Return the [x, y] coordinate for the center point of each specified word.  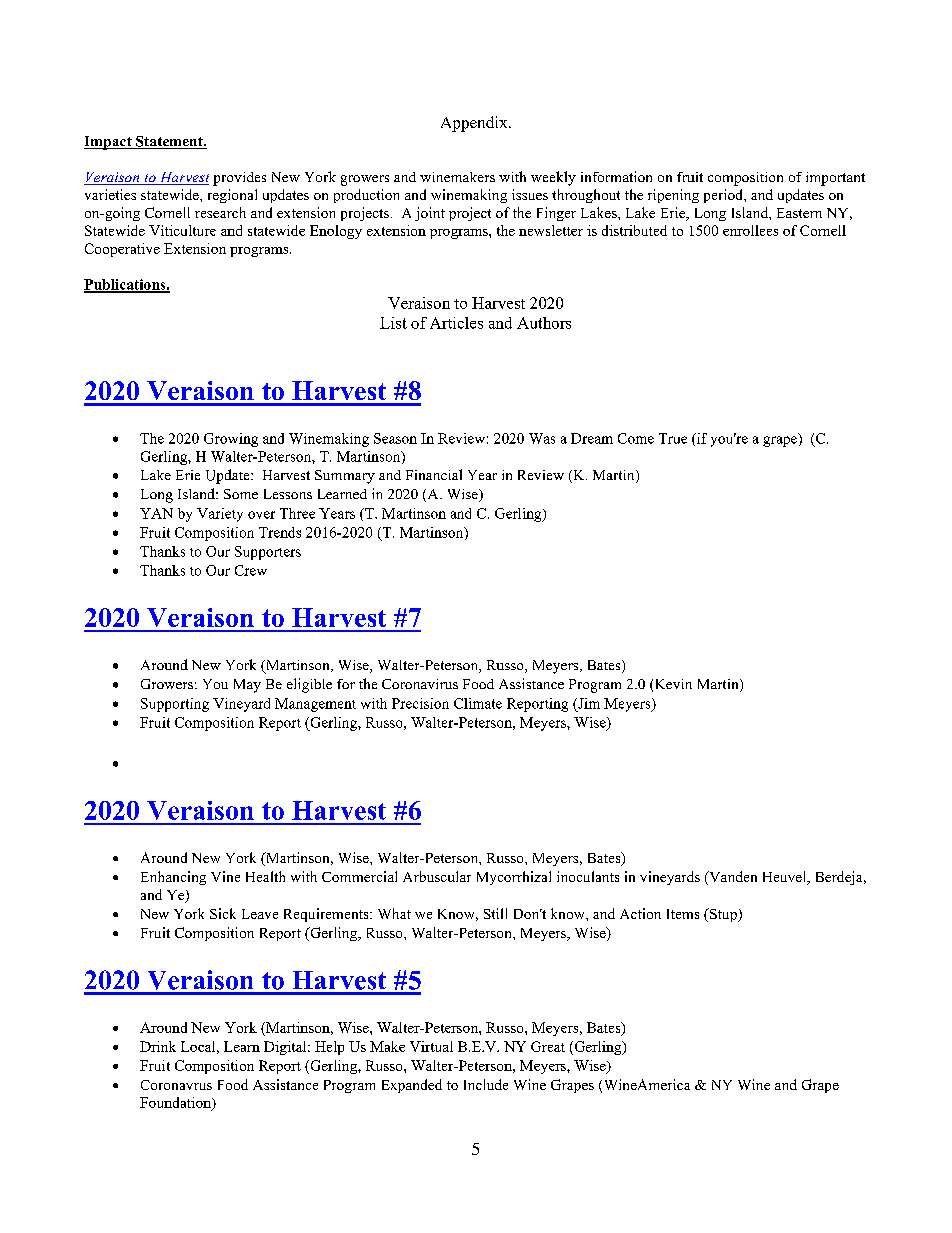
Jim [588, 703]
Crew [251, 570]
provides [239, 179]
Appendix [475, 124]
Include [486, 1084]
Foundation [176, 1104]
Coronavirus [420, 684]
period [724, 196]
